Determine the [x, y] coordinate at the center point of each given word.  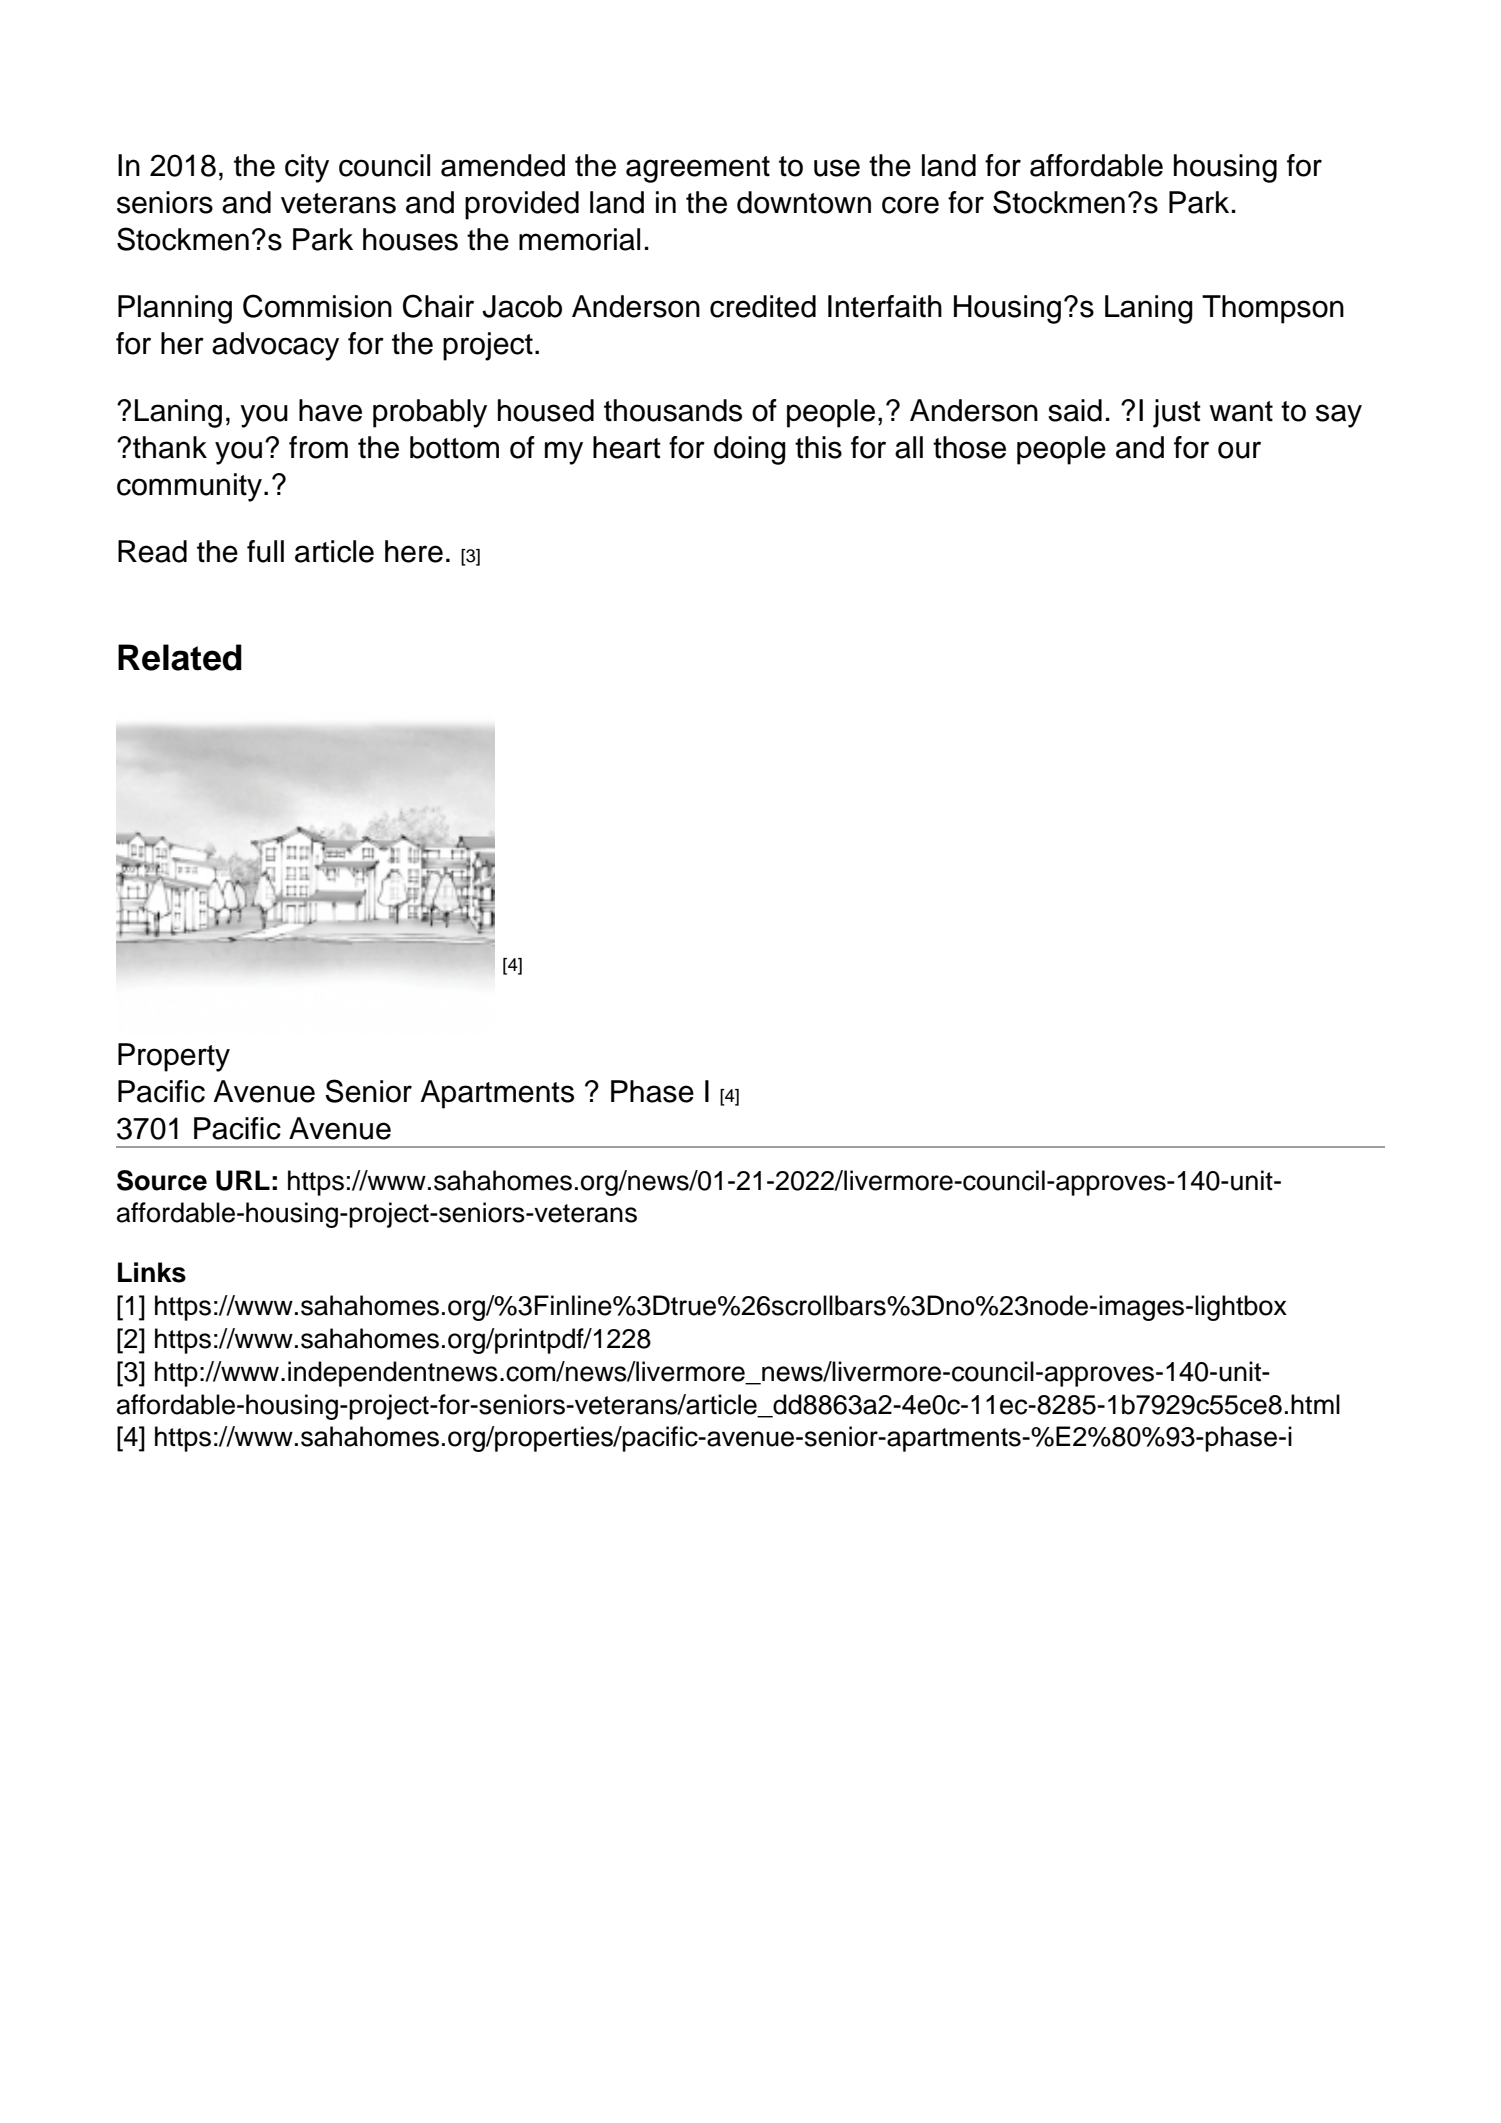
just [1177, 413]
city [307, 168]
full [265, 551]
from [318, 447]
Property [174, 1057]
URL [243, 1180]
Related [180, 657]
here [414, 551]
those [969, 447]
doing [750, 450]
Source [162, 1180]
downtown [804, 202]
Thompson [1273, 309]
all [909, 447]
